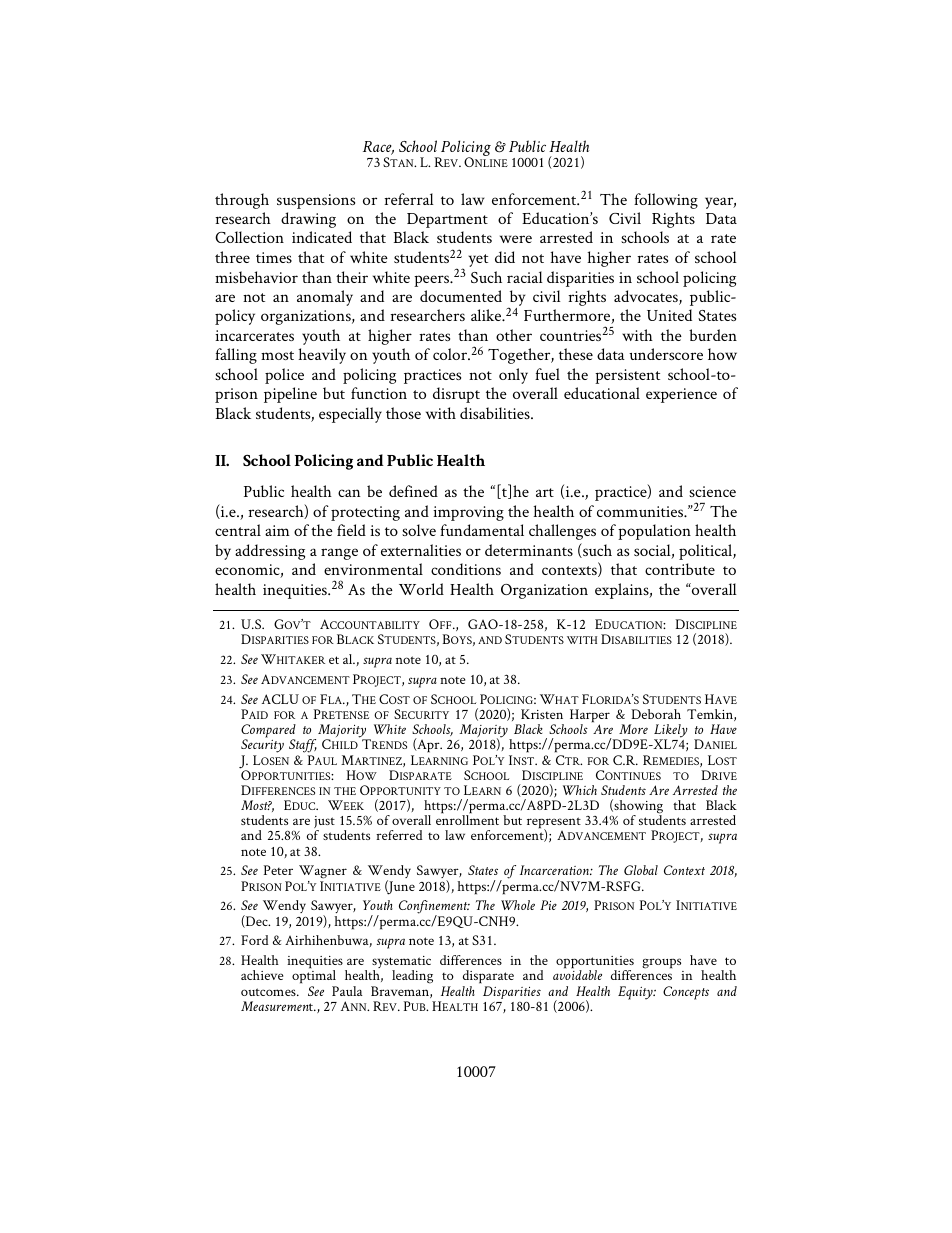 The width and height of the image is (952, 1233). I want to click on addressing, so click(270, 552).
